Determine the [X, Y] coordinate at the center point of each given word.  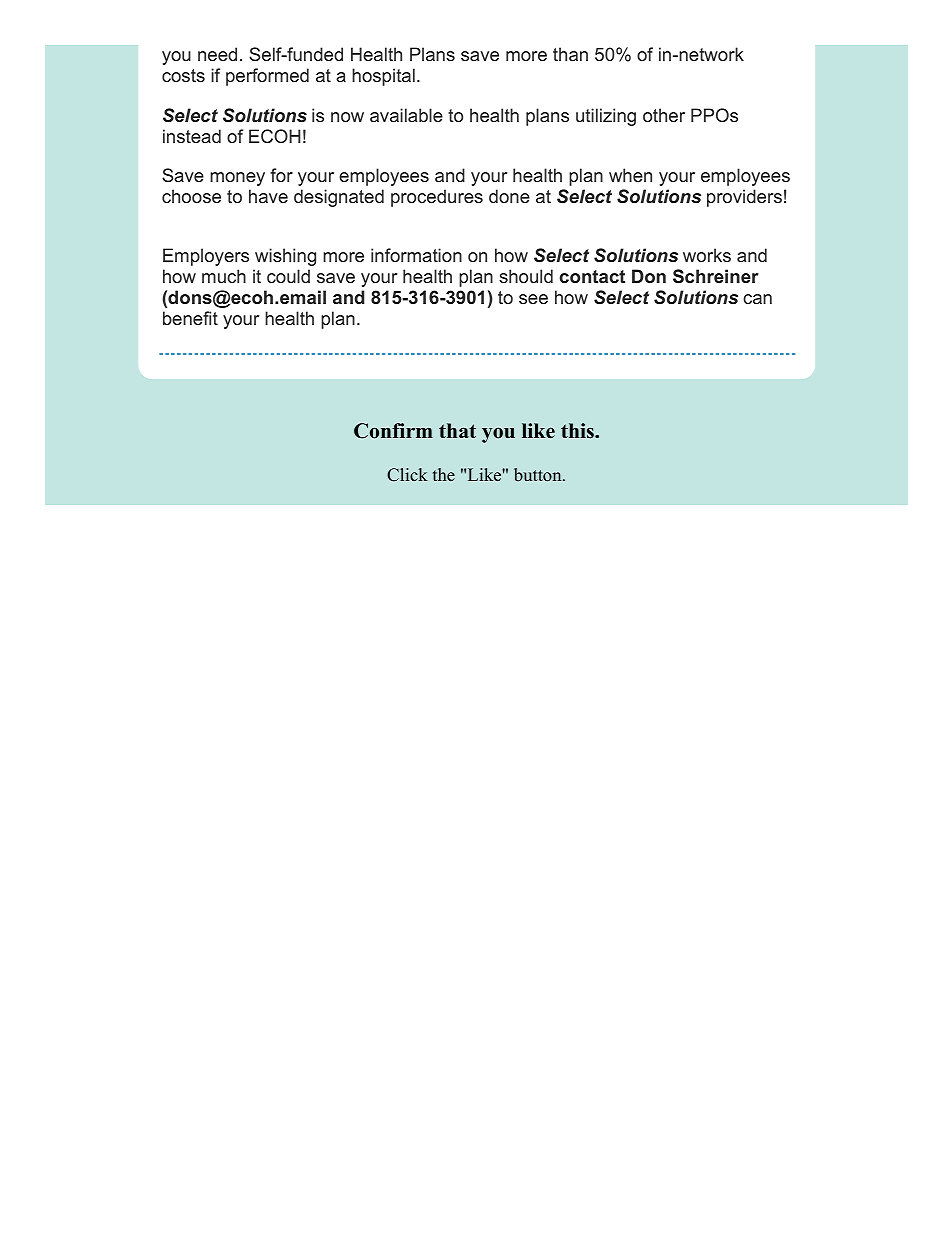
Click [407, 475]
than [570, 54]
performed [267, 77]
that [457, 430]
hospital [383, 77]
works [707, 255]
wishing [285, 257]
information [416, 255]
